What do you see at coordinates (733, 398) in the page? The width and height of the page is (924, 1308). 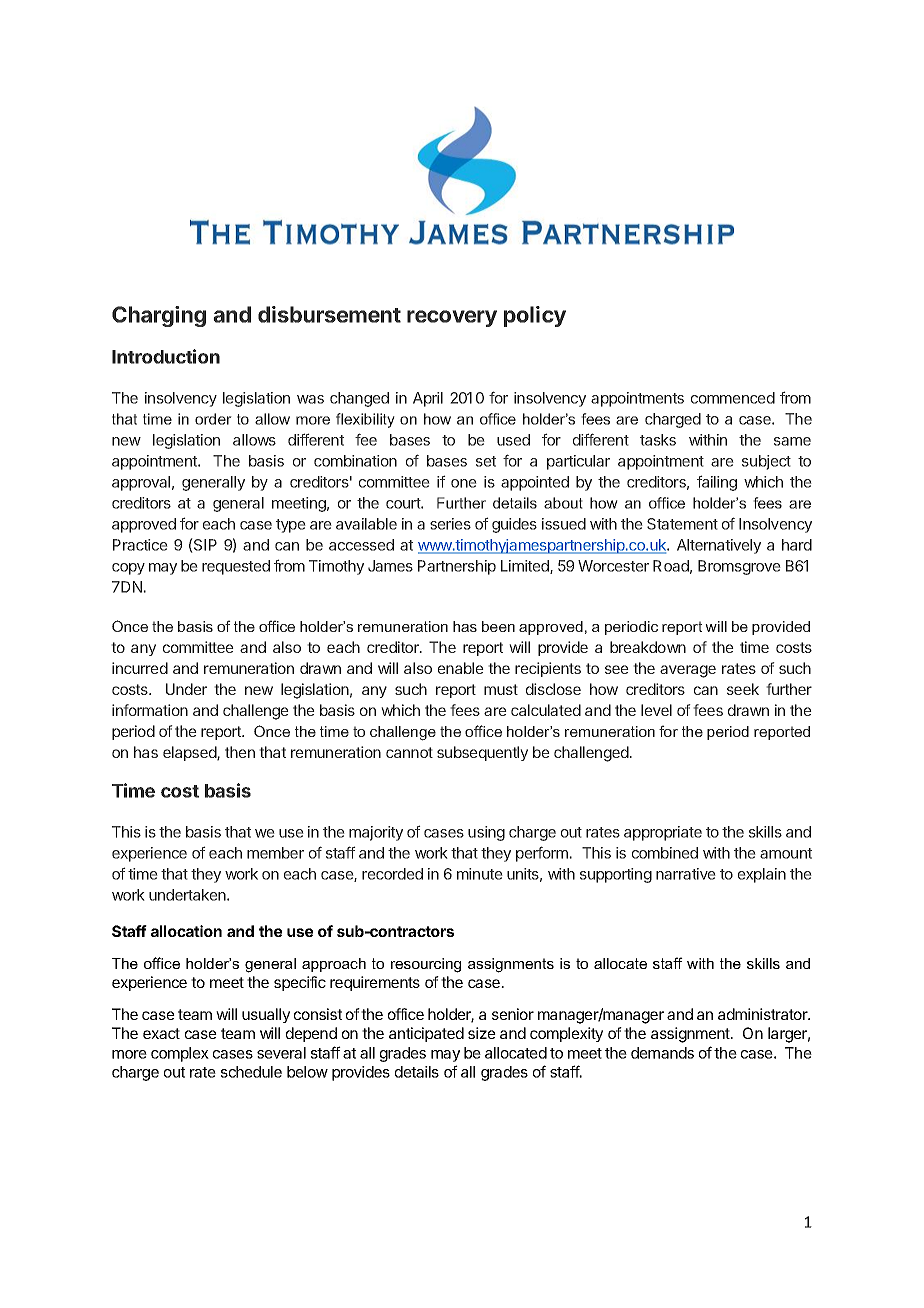 I see `commenced` at bounding box center [733, 398].
